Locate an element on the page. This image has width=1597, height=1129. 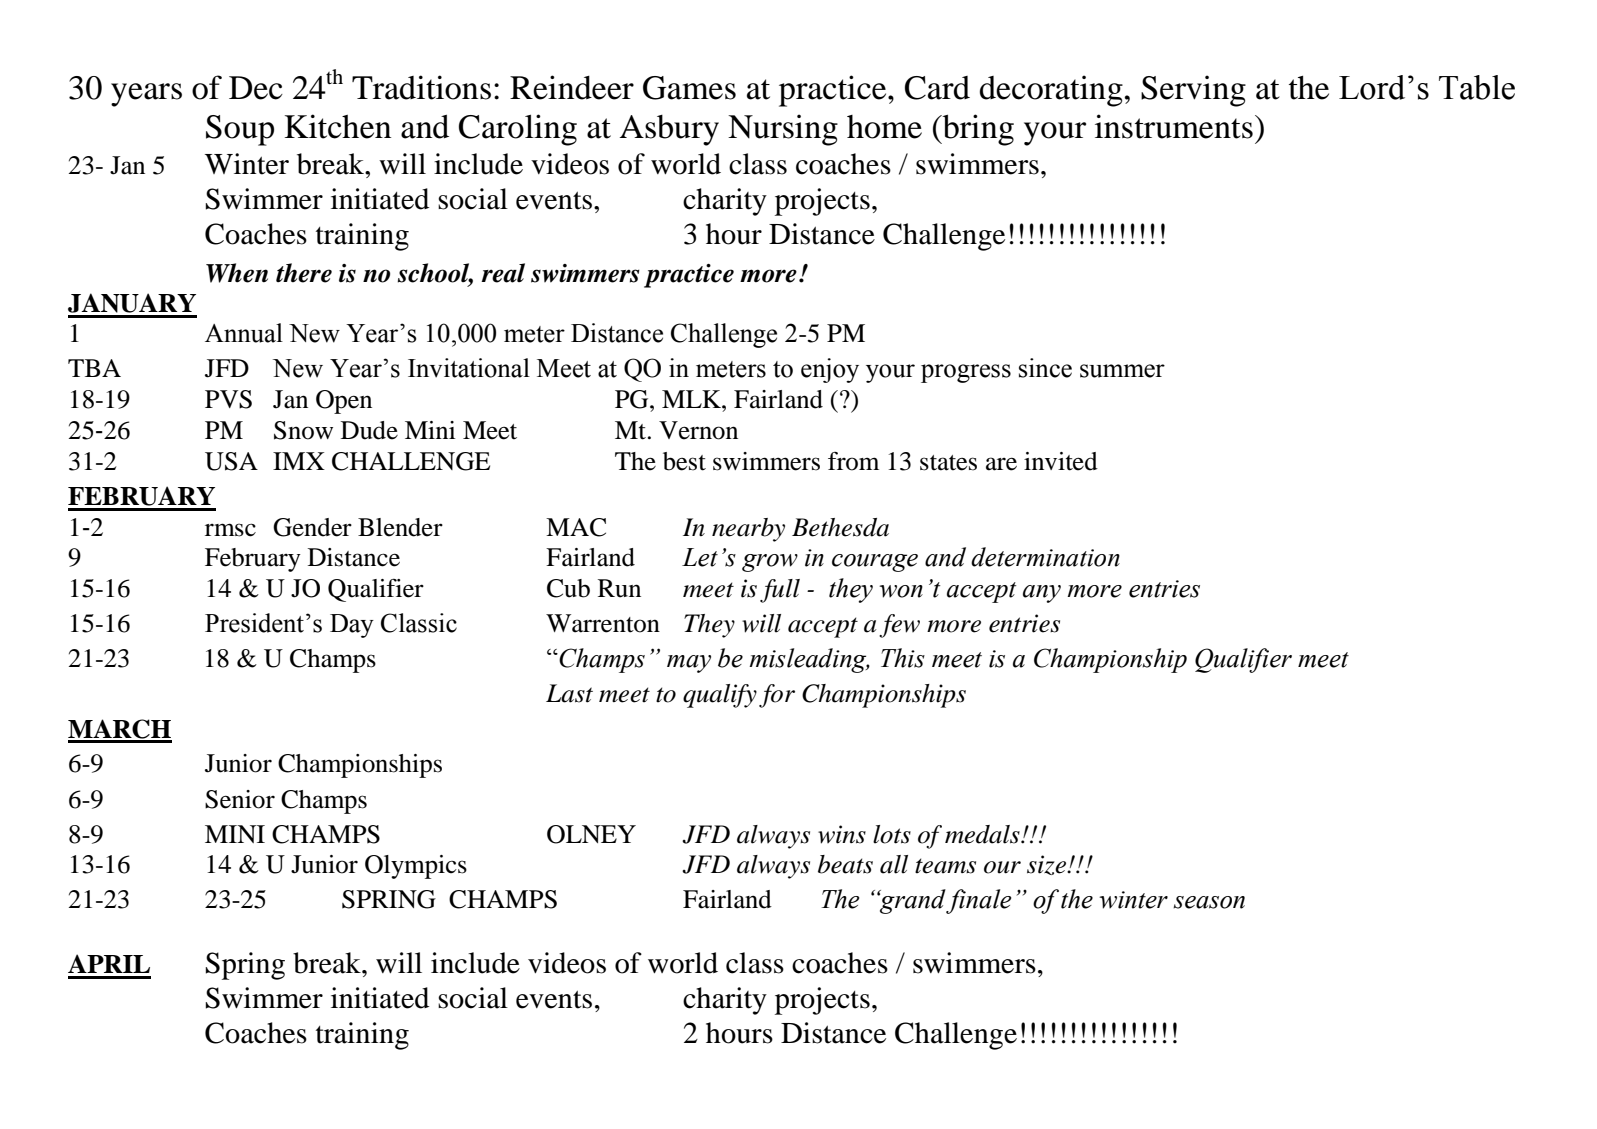
Soup is located at coordinates (240, 130).
